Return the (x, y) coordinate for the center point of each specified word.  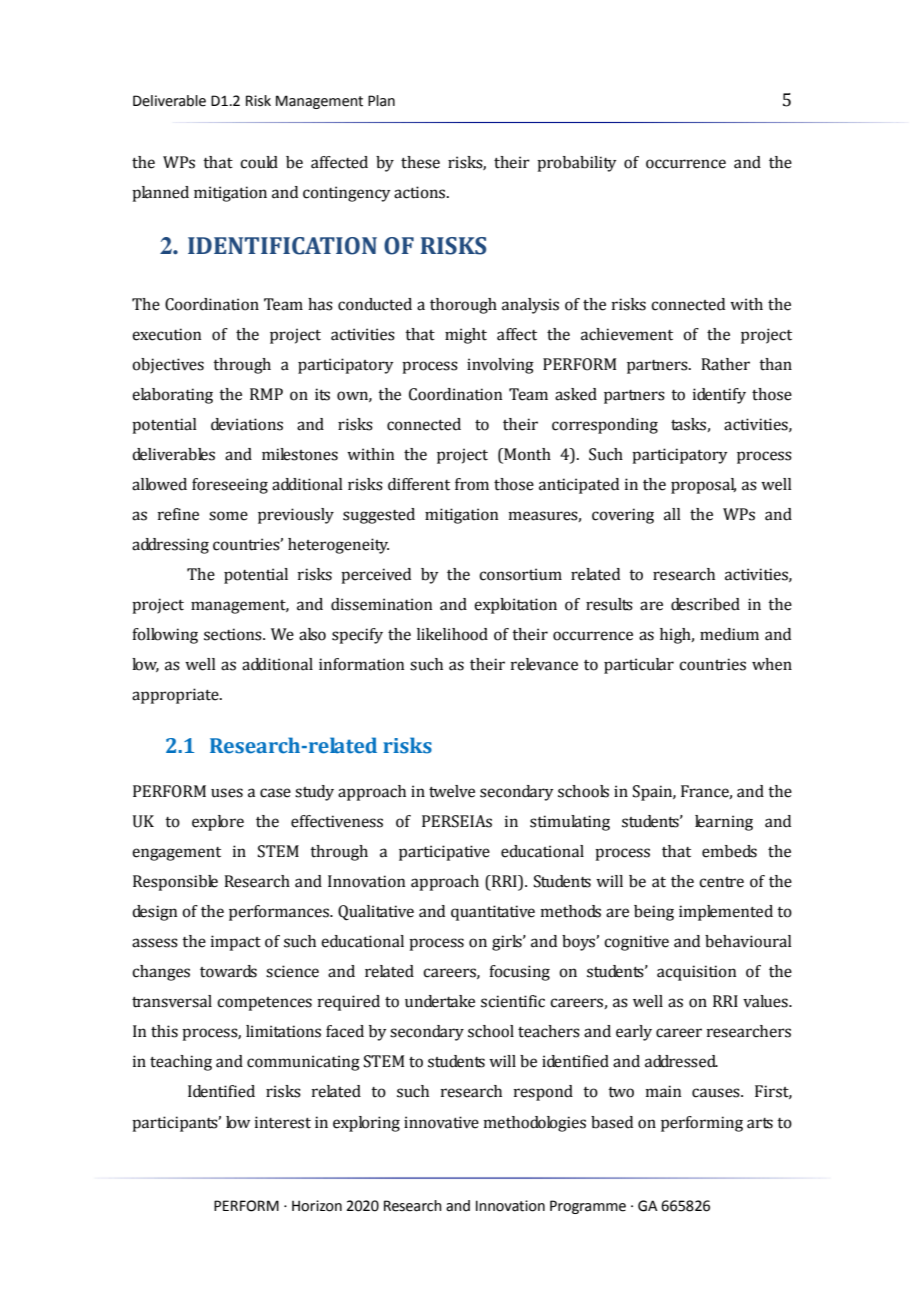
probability (577, 164)
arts (760, 1123)
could (259, 162)
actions (421, 192)
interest (283, 1122)
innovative (441, 1122)
